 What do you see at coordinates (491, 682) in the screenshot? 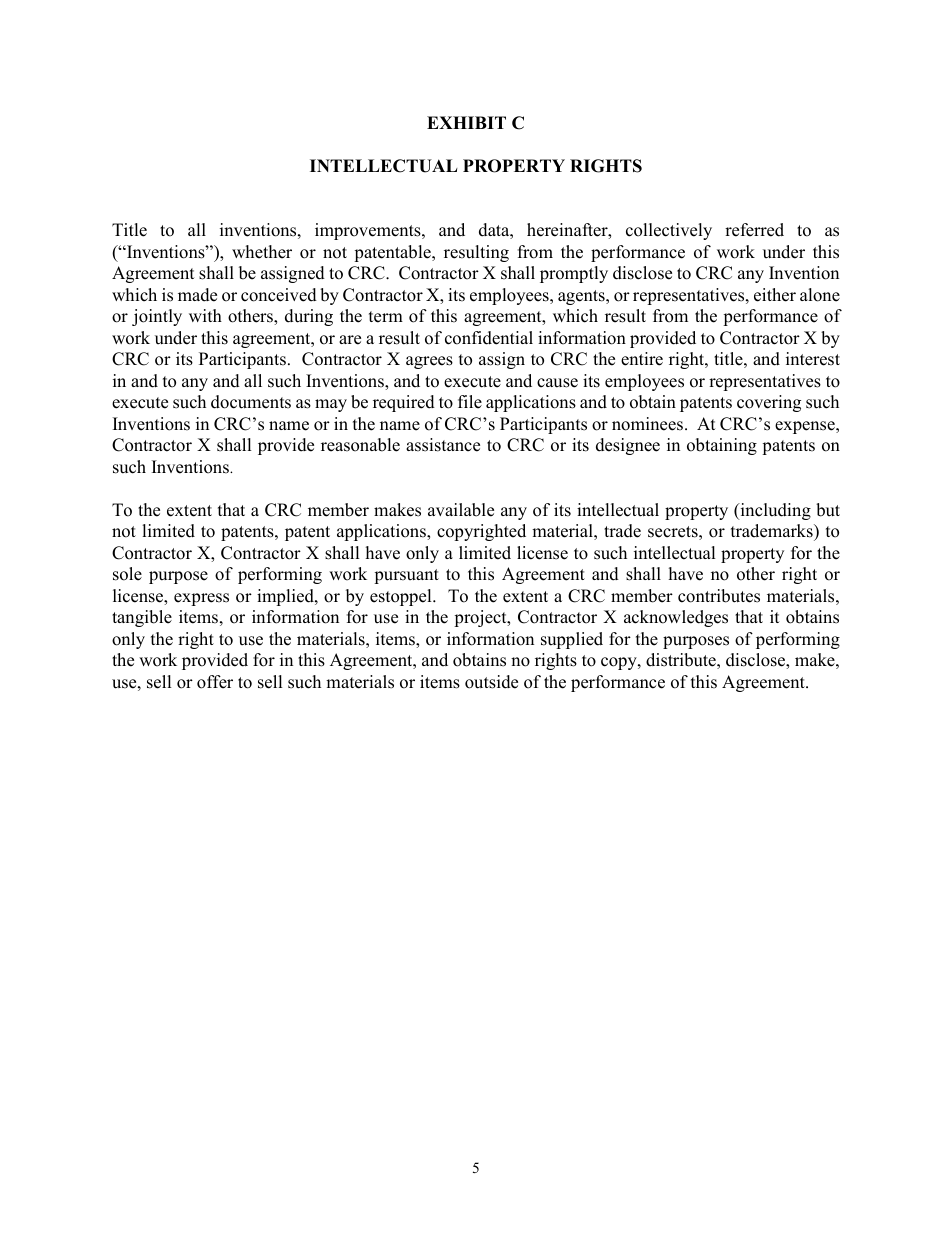
I see `outside` at bounding box center [491, 682].
